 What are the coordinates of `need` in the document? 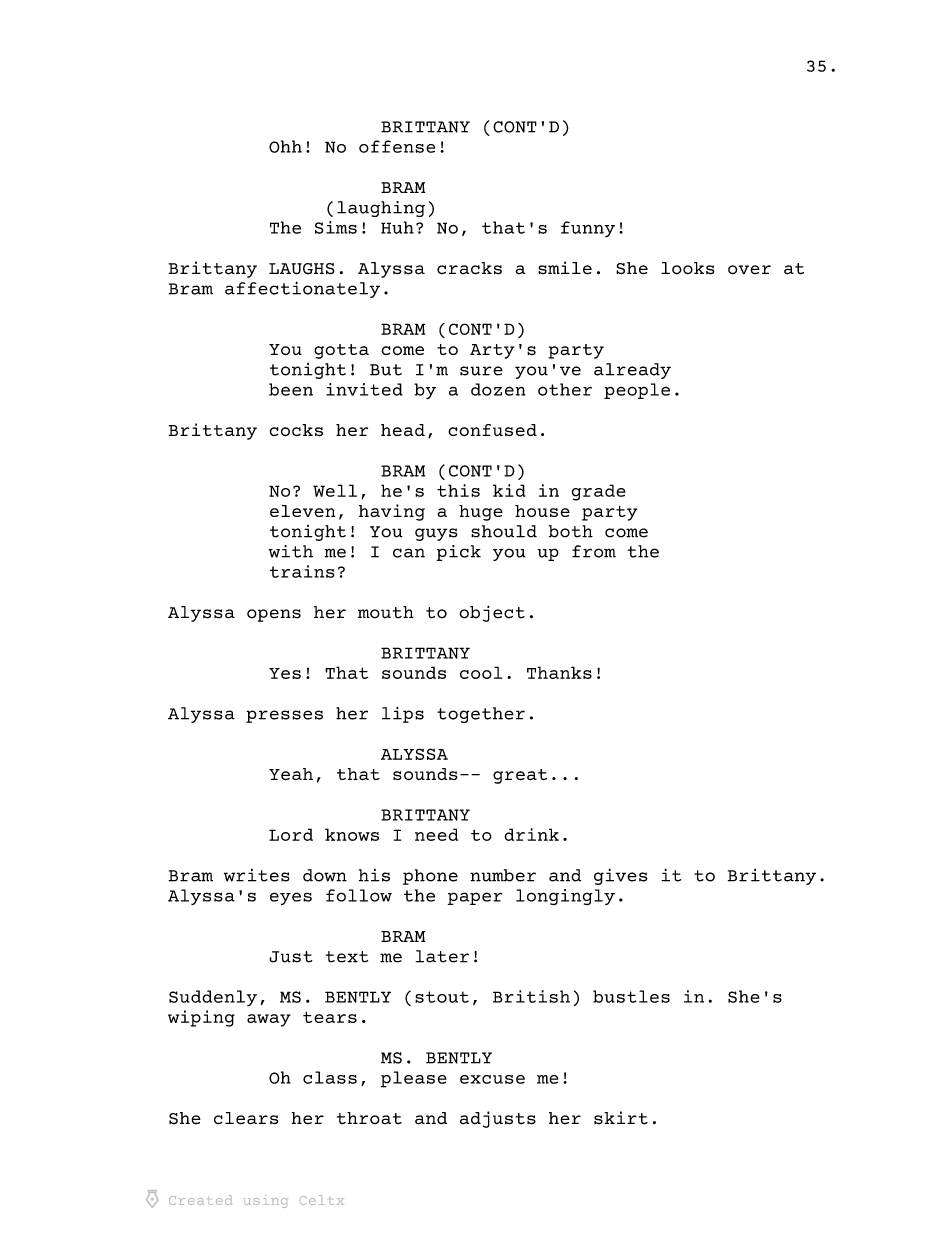 It's located at (436, 834).
